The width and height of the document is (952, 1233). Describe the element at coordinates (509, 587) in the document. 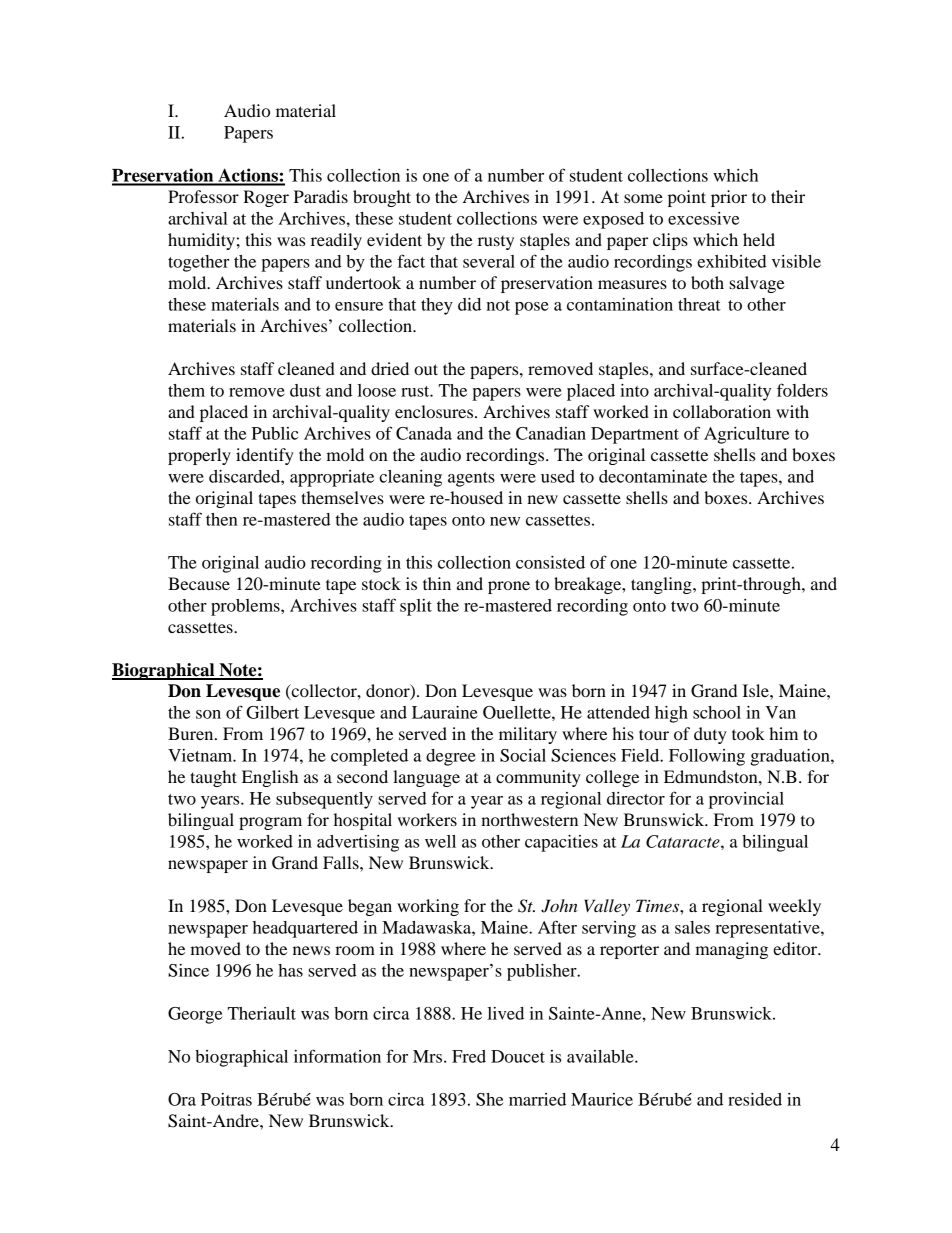

I see `prone` at that location.
